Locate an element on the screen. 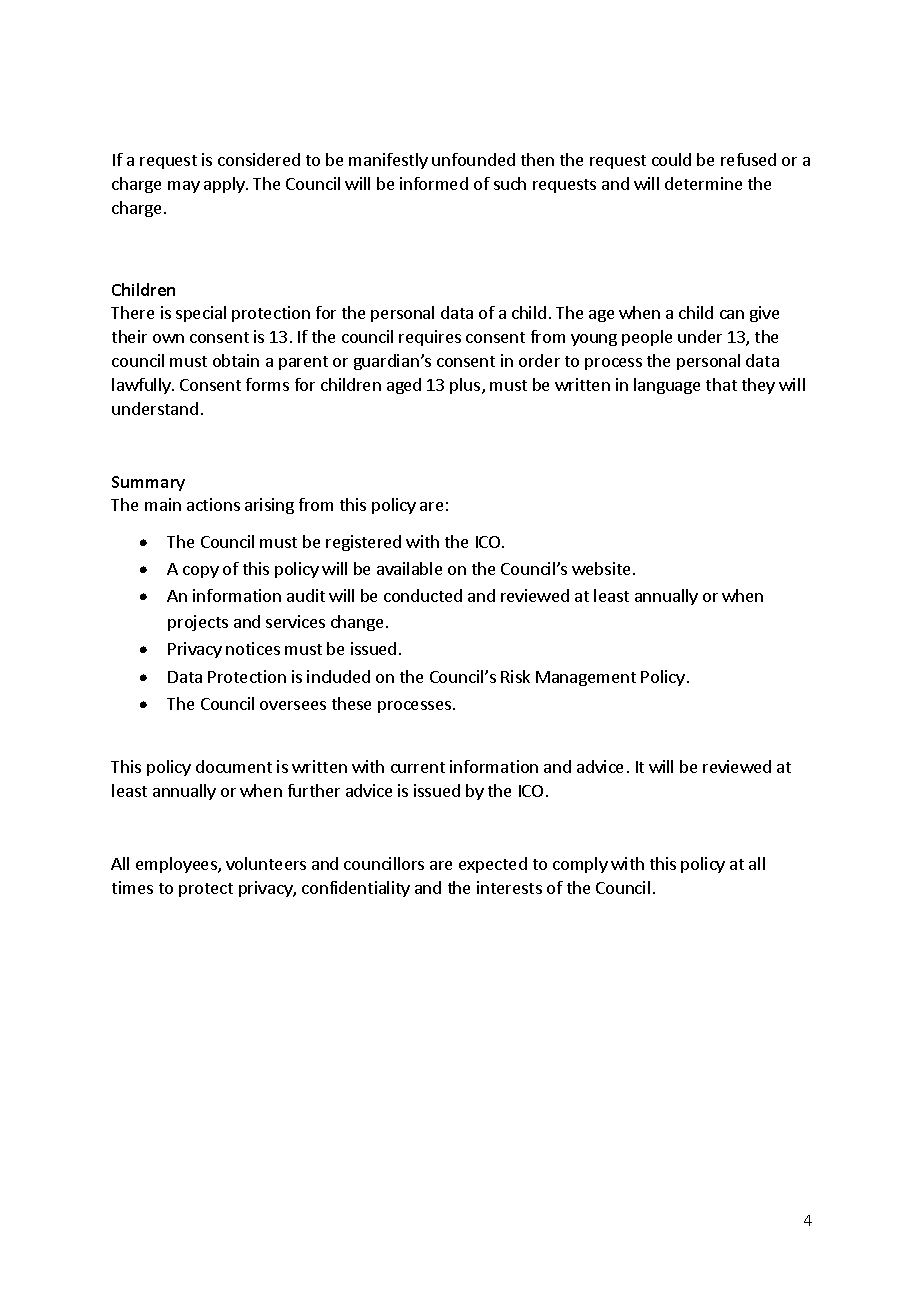  conducted is located at coordinates (423, 595).
